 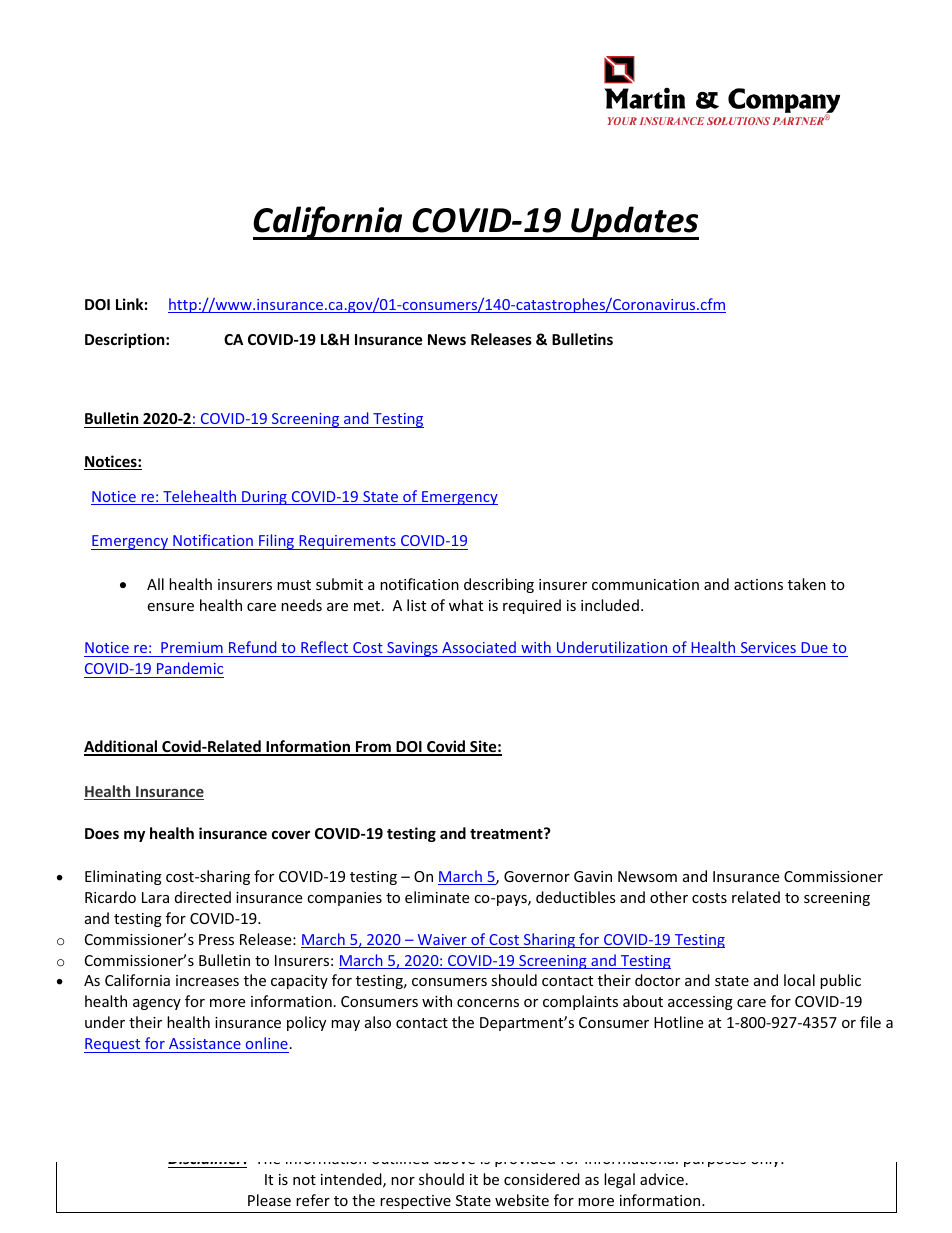 What do you see at coordinates (189, 670) in the document?
I see `Pandemic` at bounding box center [189, 670].
